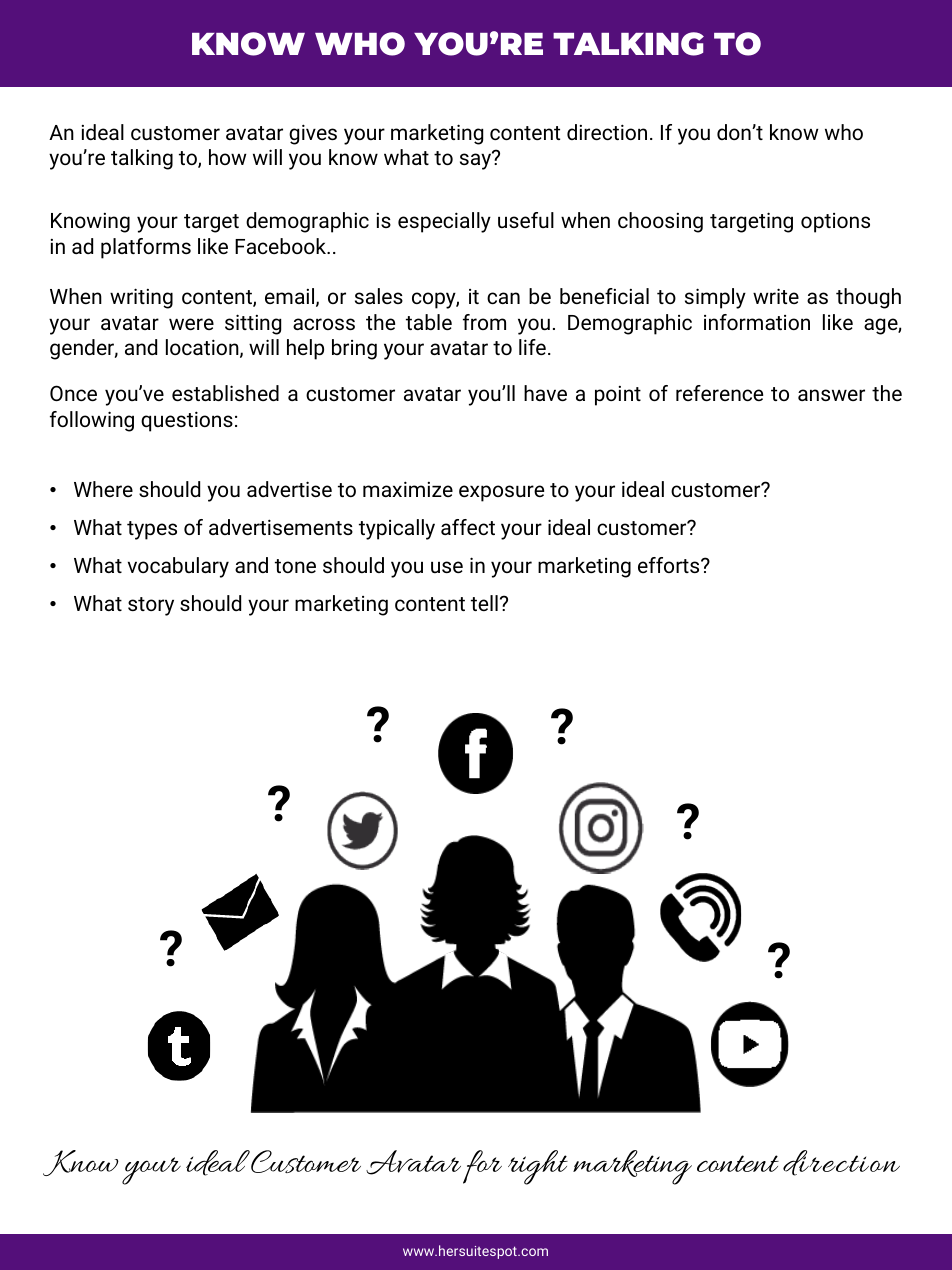 Image resolution: width=952 pixels, height=1270 pixels. Describe the element at coordinates (484, 603) in the screenshot. I see `tell` at that location.
